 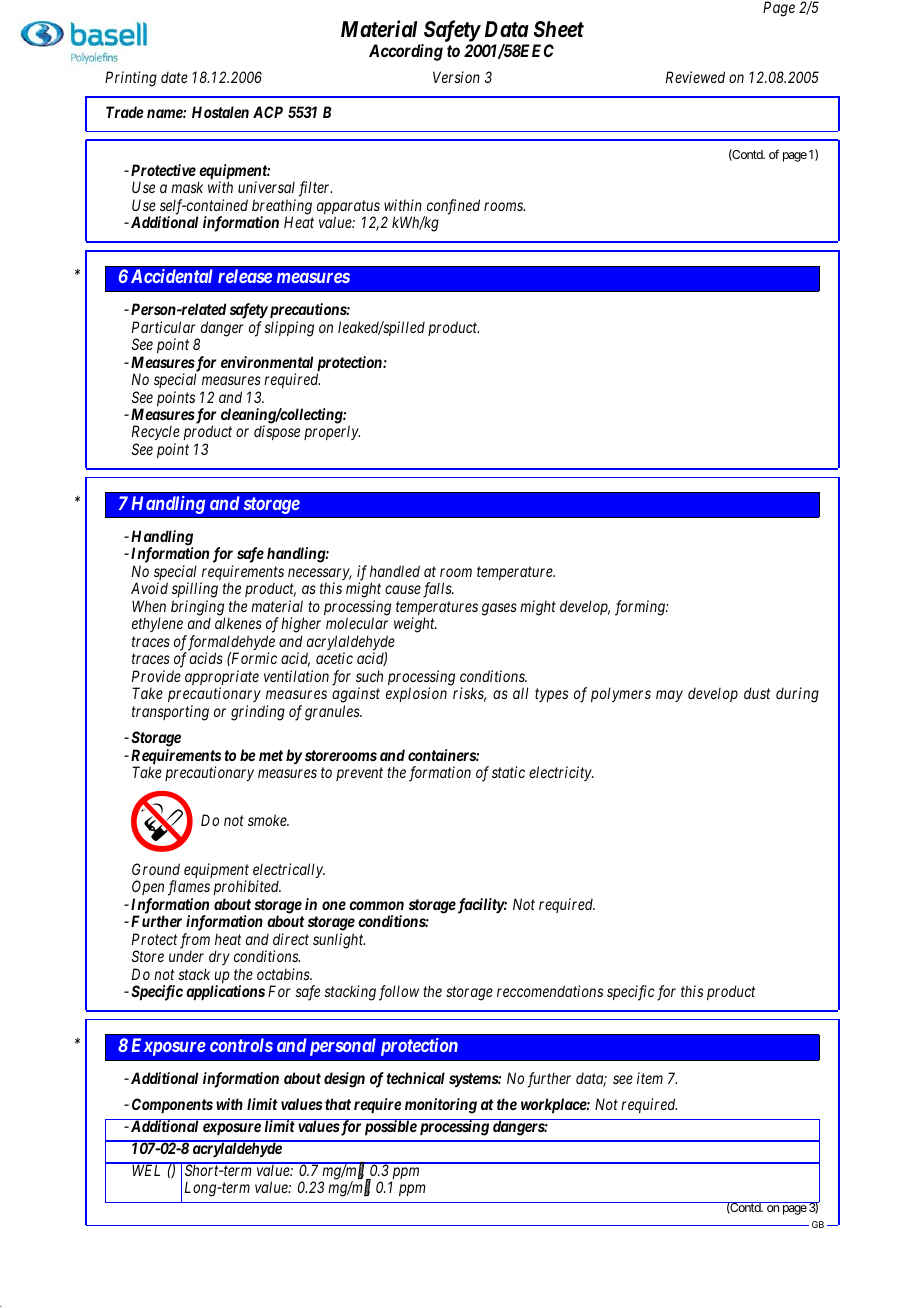 What do you see at coordinates (172, 1105) in the screenshot?
I see `Components` at bounding box center [172, 1105].
